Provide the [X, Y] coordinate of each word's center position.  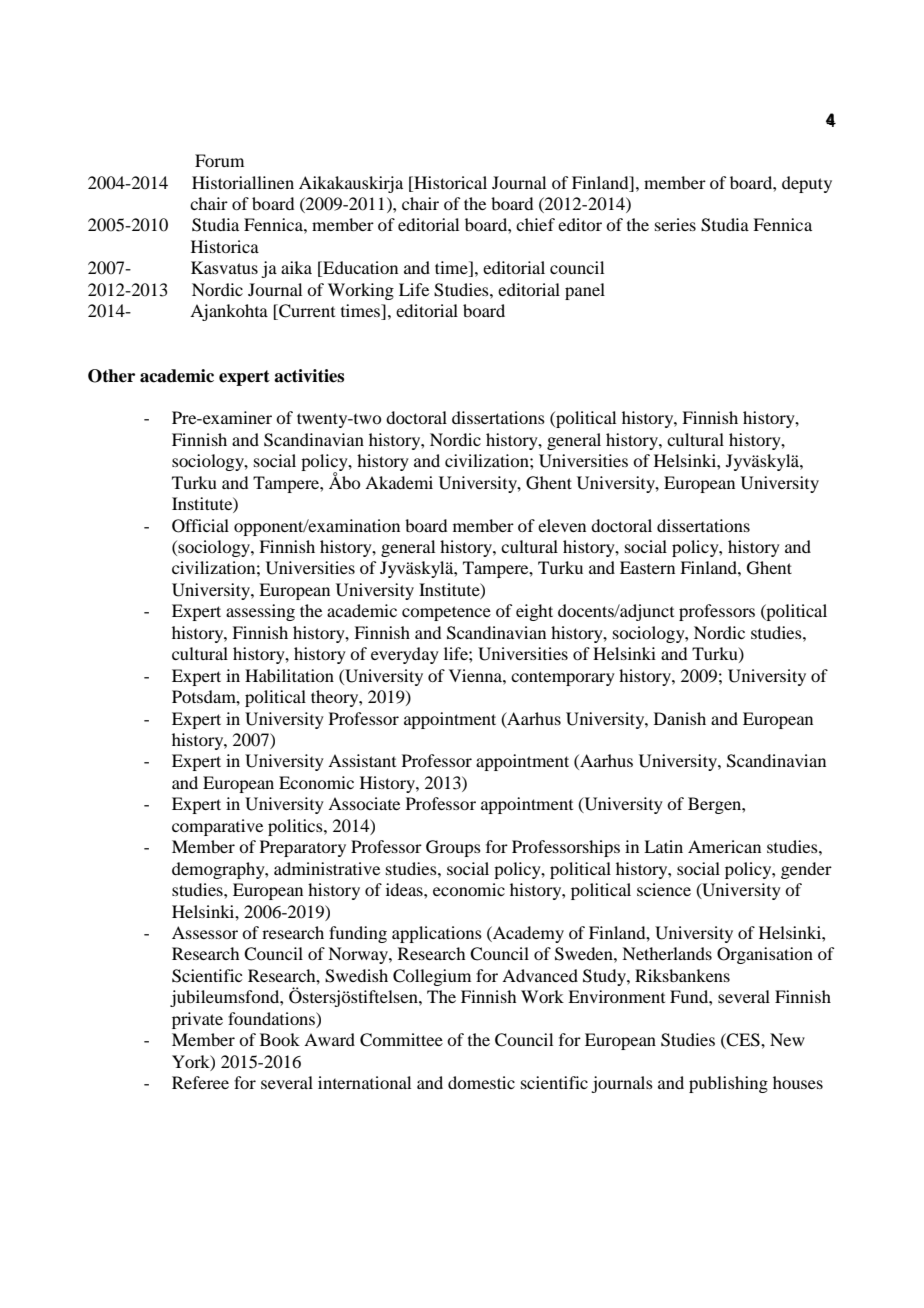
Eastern [647, 567]
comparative [217, 827]
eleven [562, 525]
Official [200, 526]
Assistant [362, 760]
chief [535, 224]
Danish [680, 718]
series [675, 224]
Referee [200, 1082]
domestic [481, 1082]
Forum [219, 160]
